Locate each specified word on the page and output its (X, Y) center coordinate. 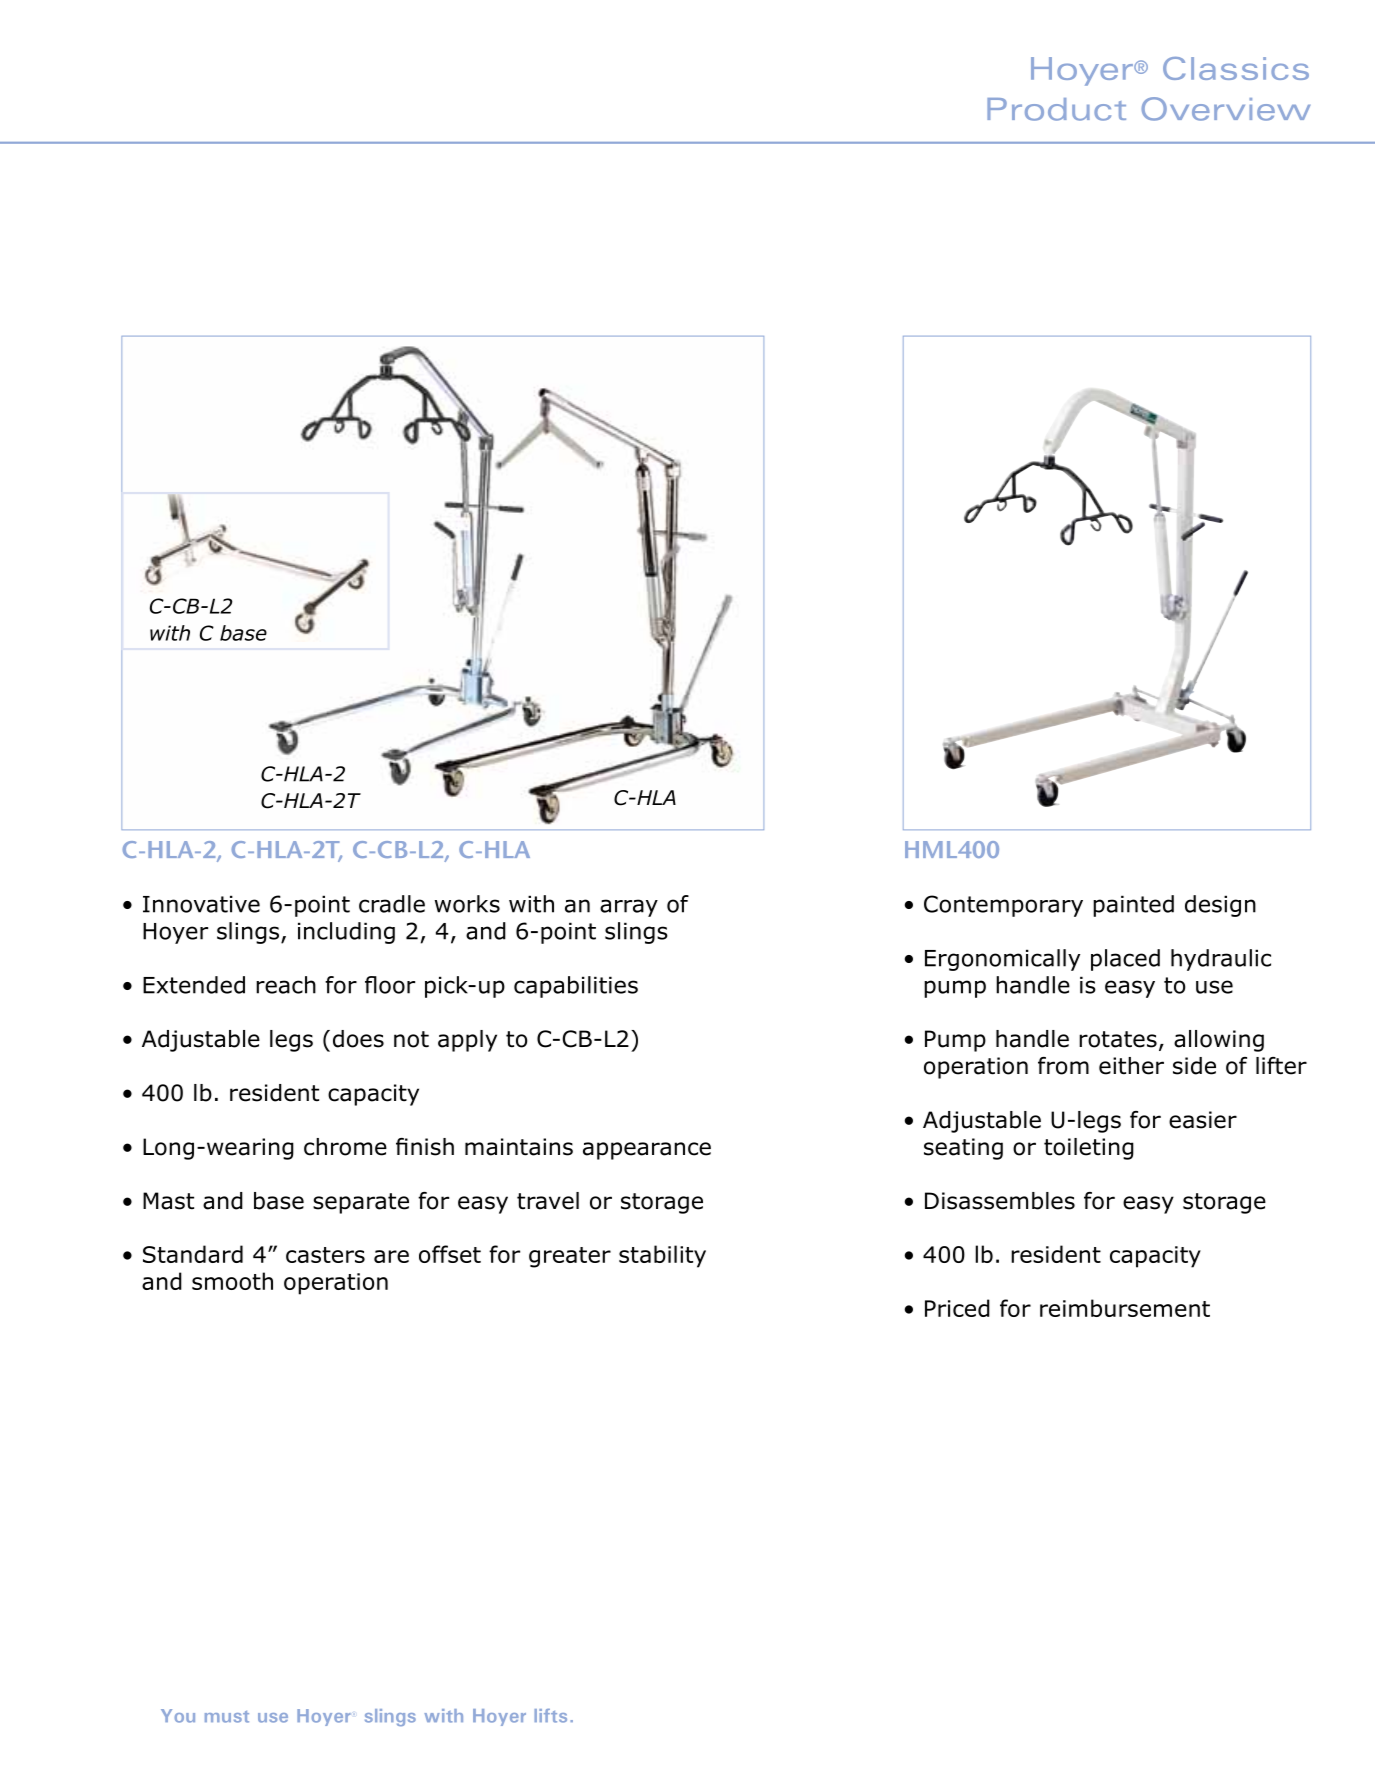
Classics (1236, 68)
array (629, 908)
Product (1056, 109)
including (346, 933)
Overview (1226, 109)
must (227, 1717)
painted (1133, 906)
